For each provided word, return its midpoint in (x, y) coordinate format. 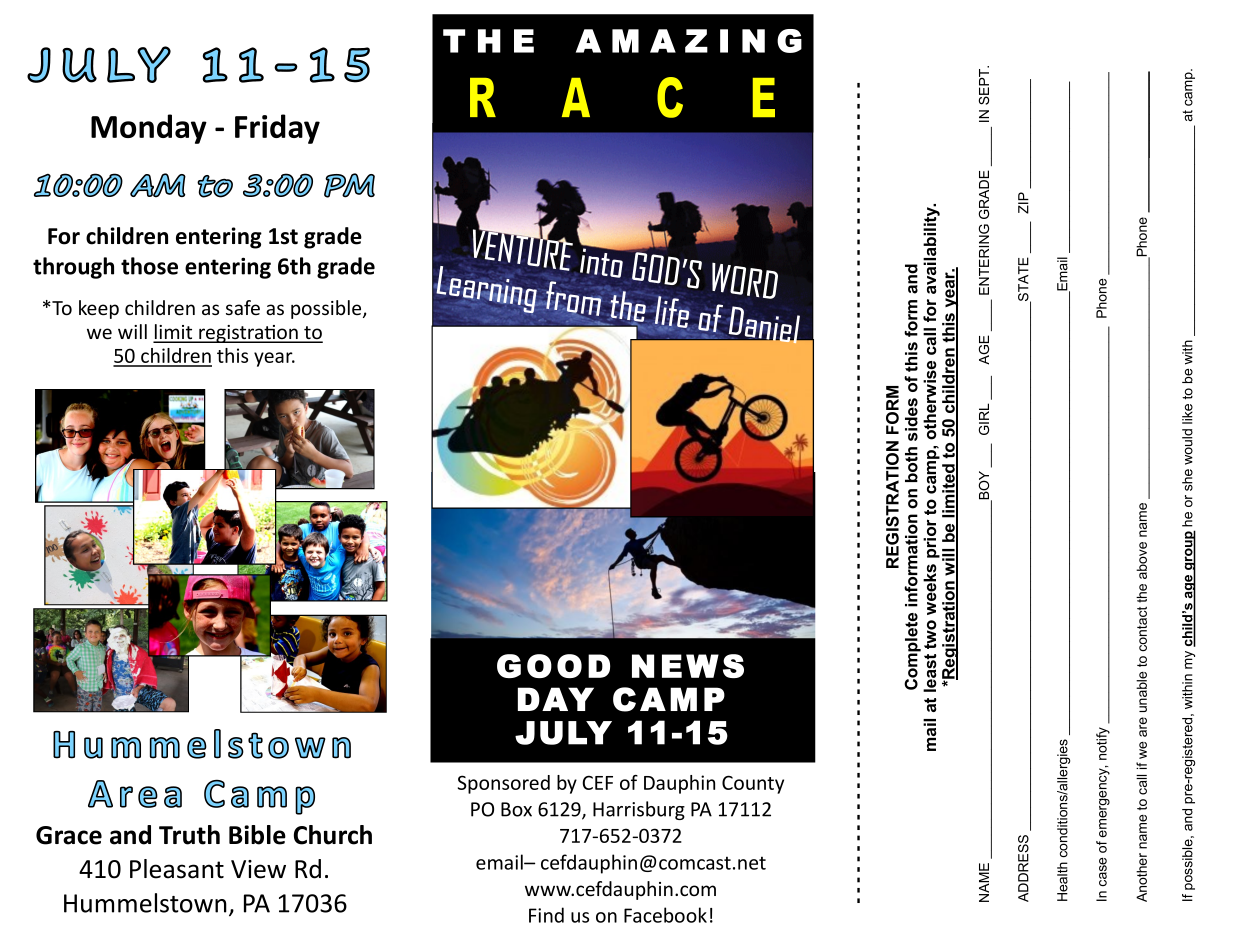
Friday (277, 129)
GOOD (553, 666)
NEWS (688, 666)
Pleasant (177, 869)
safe (243, 307)
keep (99, 309)
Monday (149, 129)
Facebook (665, 915)
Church (333, 835)
